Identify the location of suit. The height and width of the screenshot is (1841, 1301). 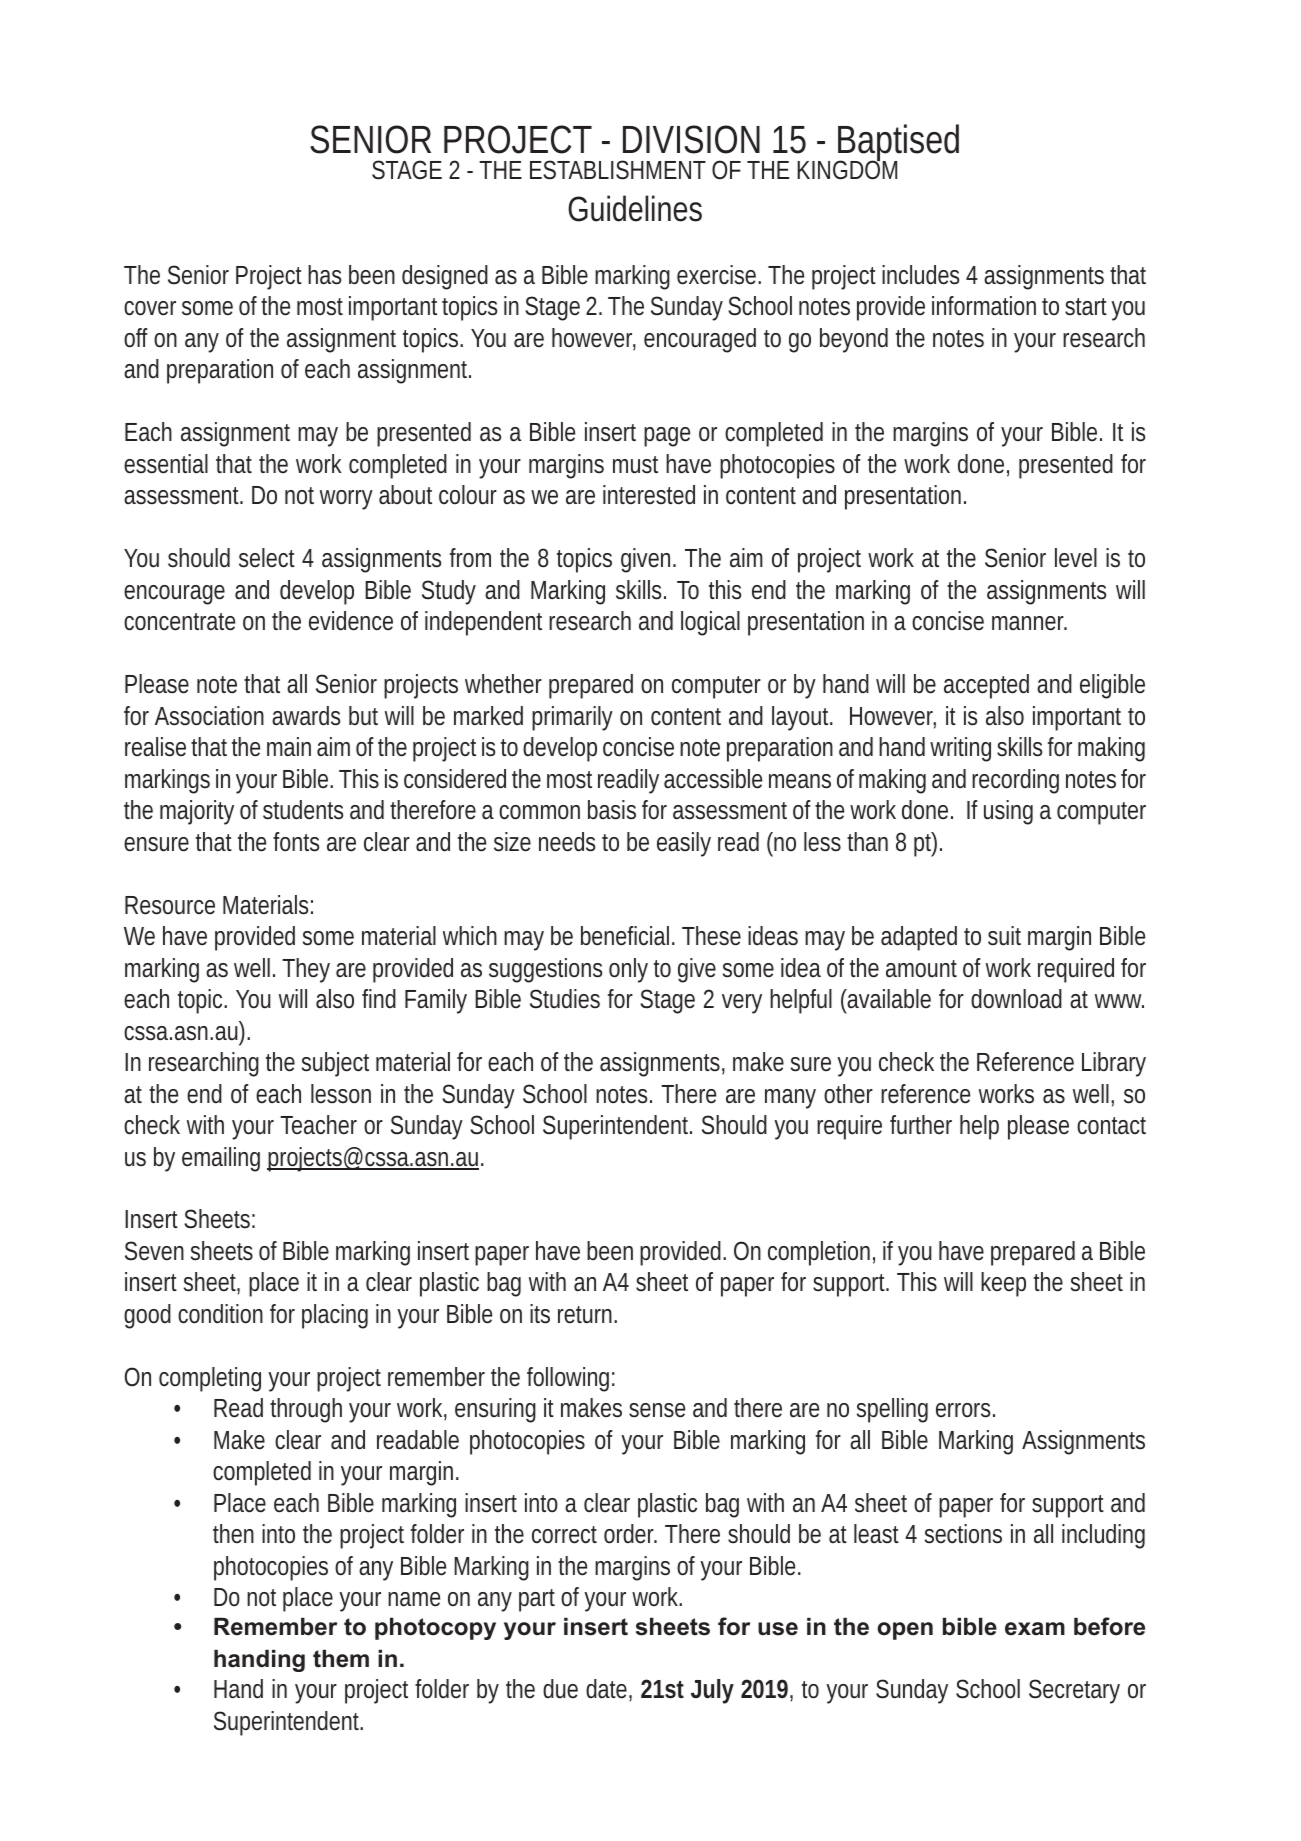
(1004, 935).
